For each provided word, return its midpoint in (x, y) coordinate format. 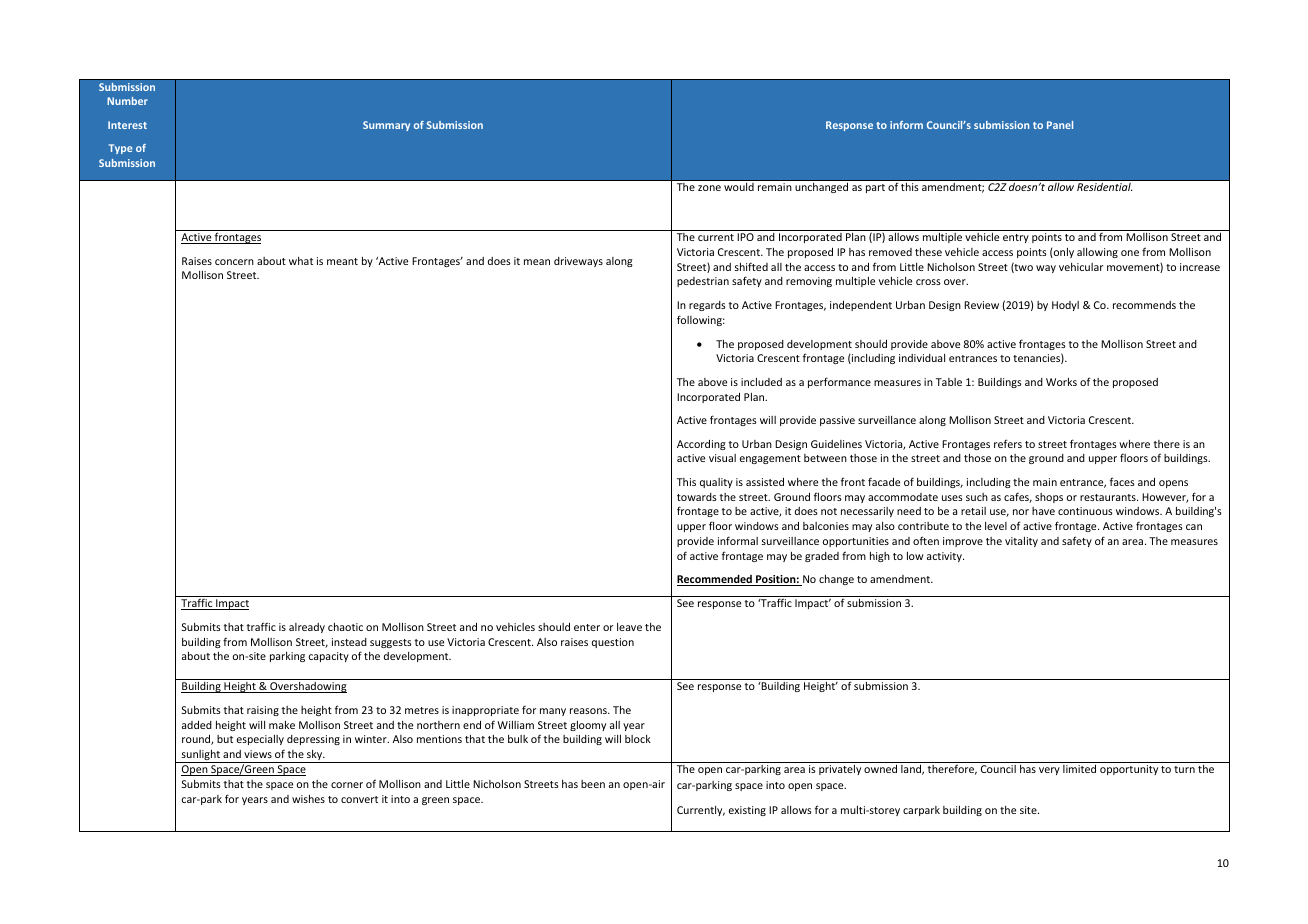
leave (629, 627)
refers (1008, 443)
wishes (308, 799)
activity (945, 557)
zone (709, 188)
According (701, 445)
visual (722, 458)
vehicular (1081, 267)
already (307, 628)
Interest (127, 125)
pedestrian (703, 282)
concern (234, 262)
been (593, 784)
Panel (1060, 125)
